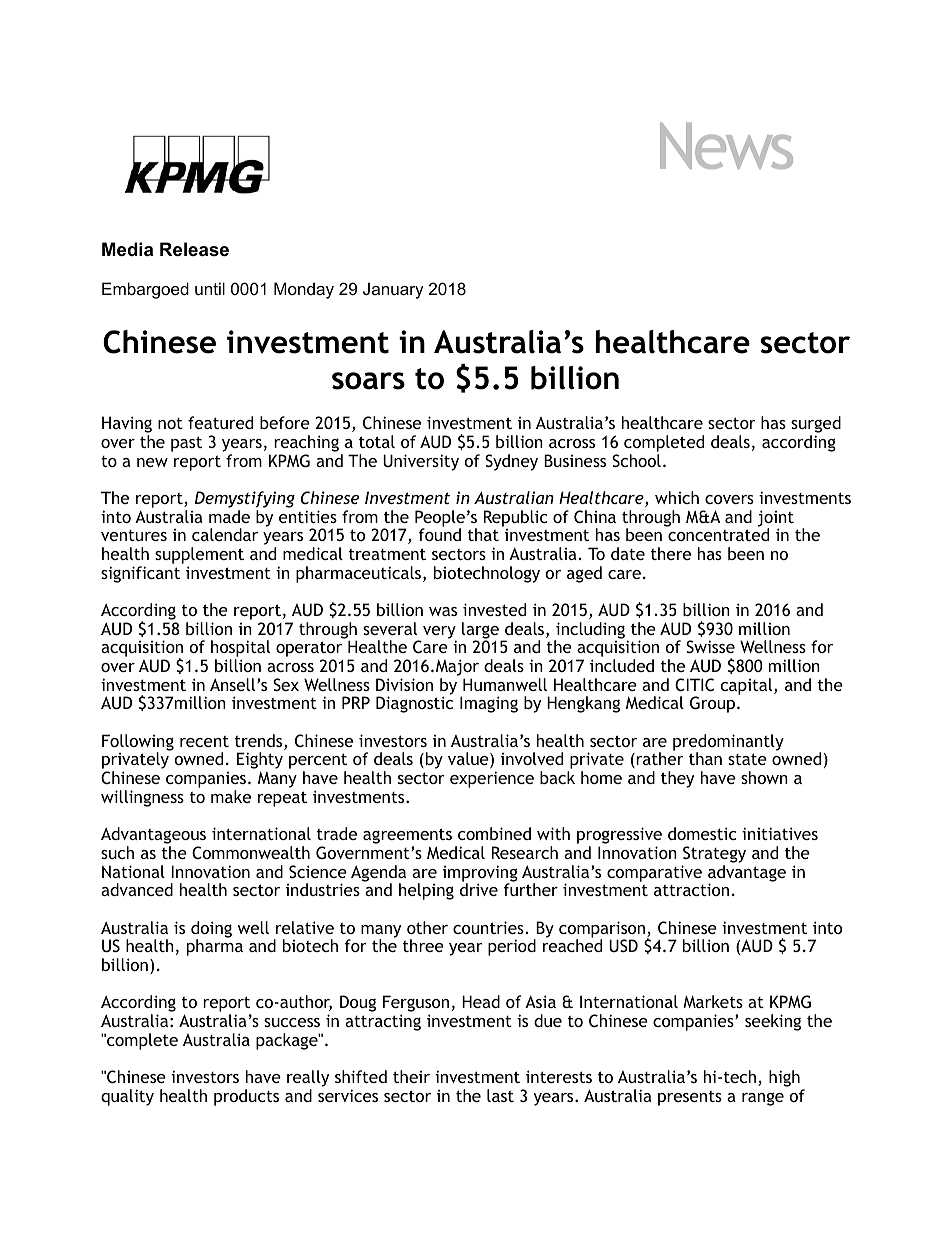  What do you see at coordinates (393, 290) in the page?
I see `January` at bounding box center [393, 290].
